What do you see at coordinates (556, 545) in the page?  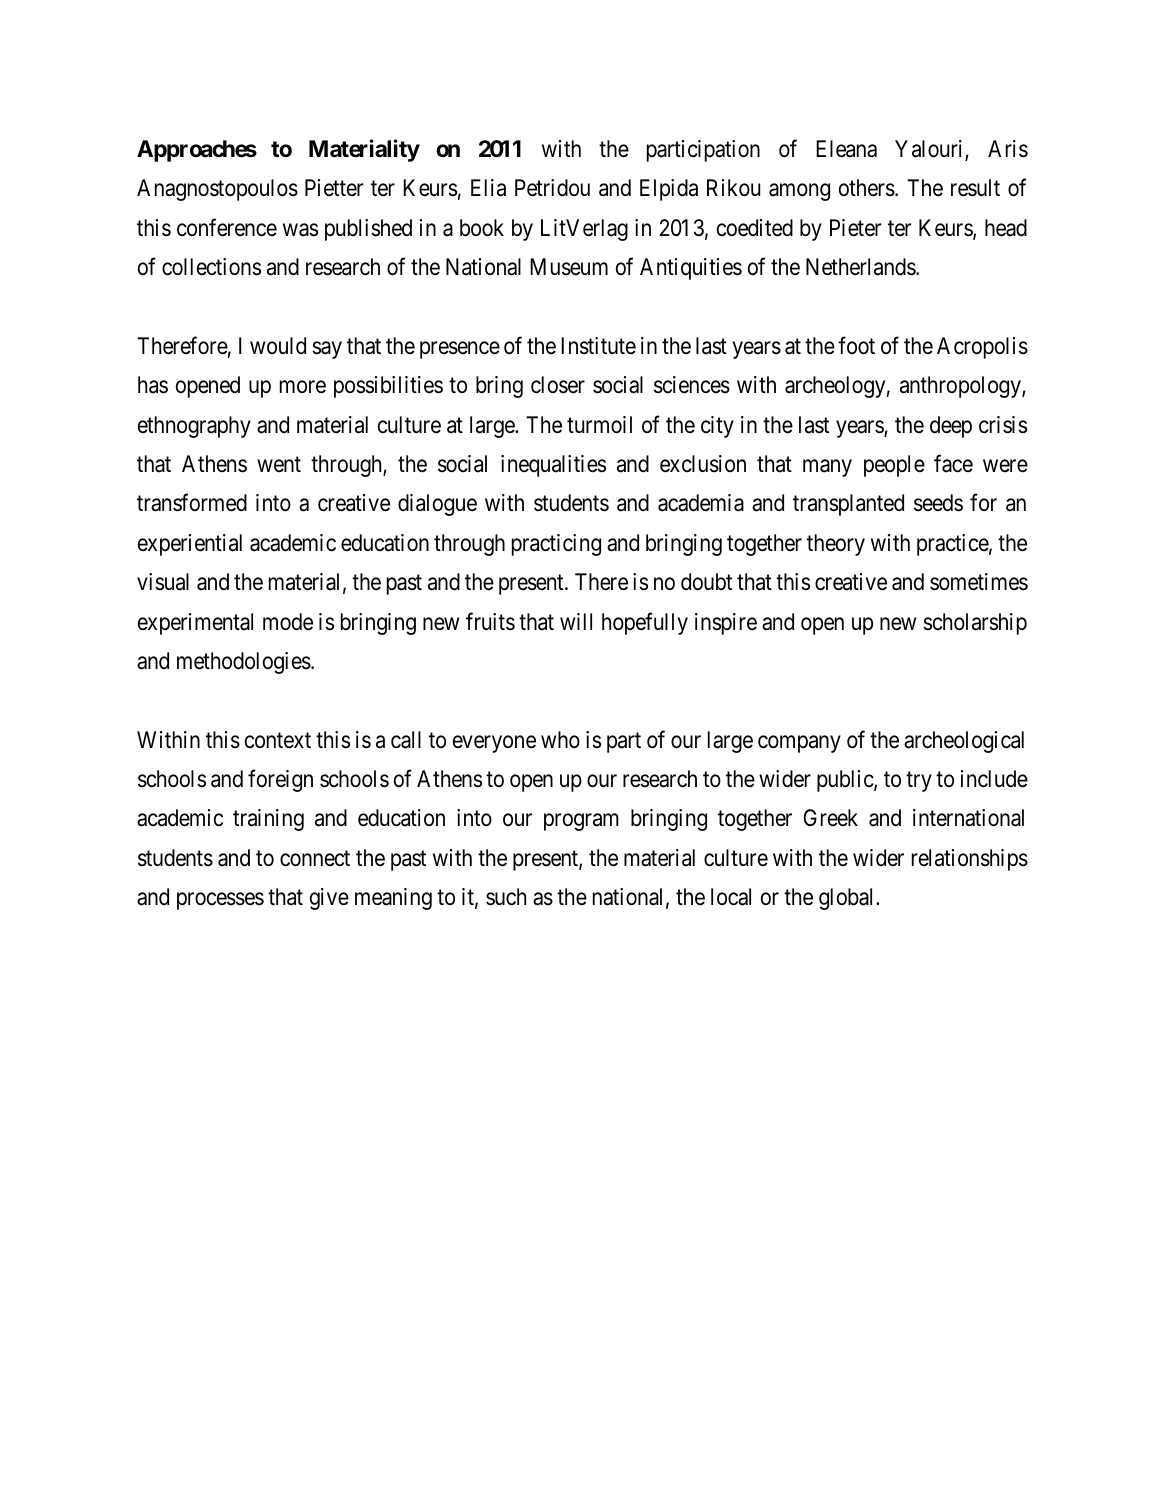 I see `practicing` at bounding box center [556, 545].
